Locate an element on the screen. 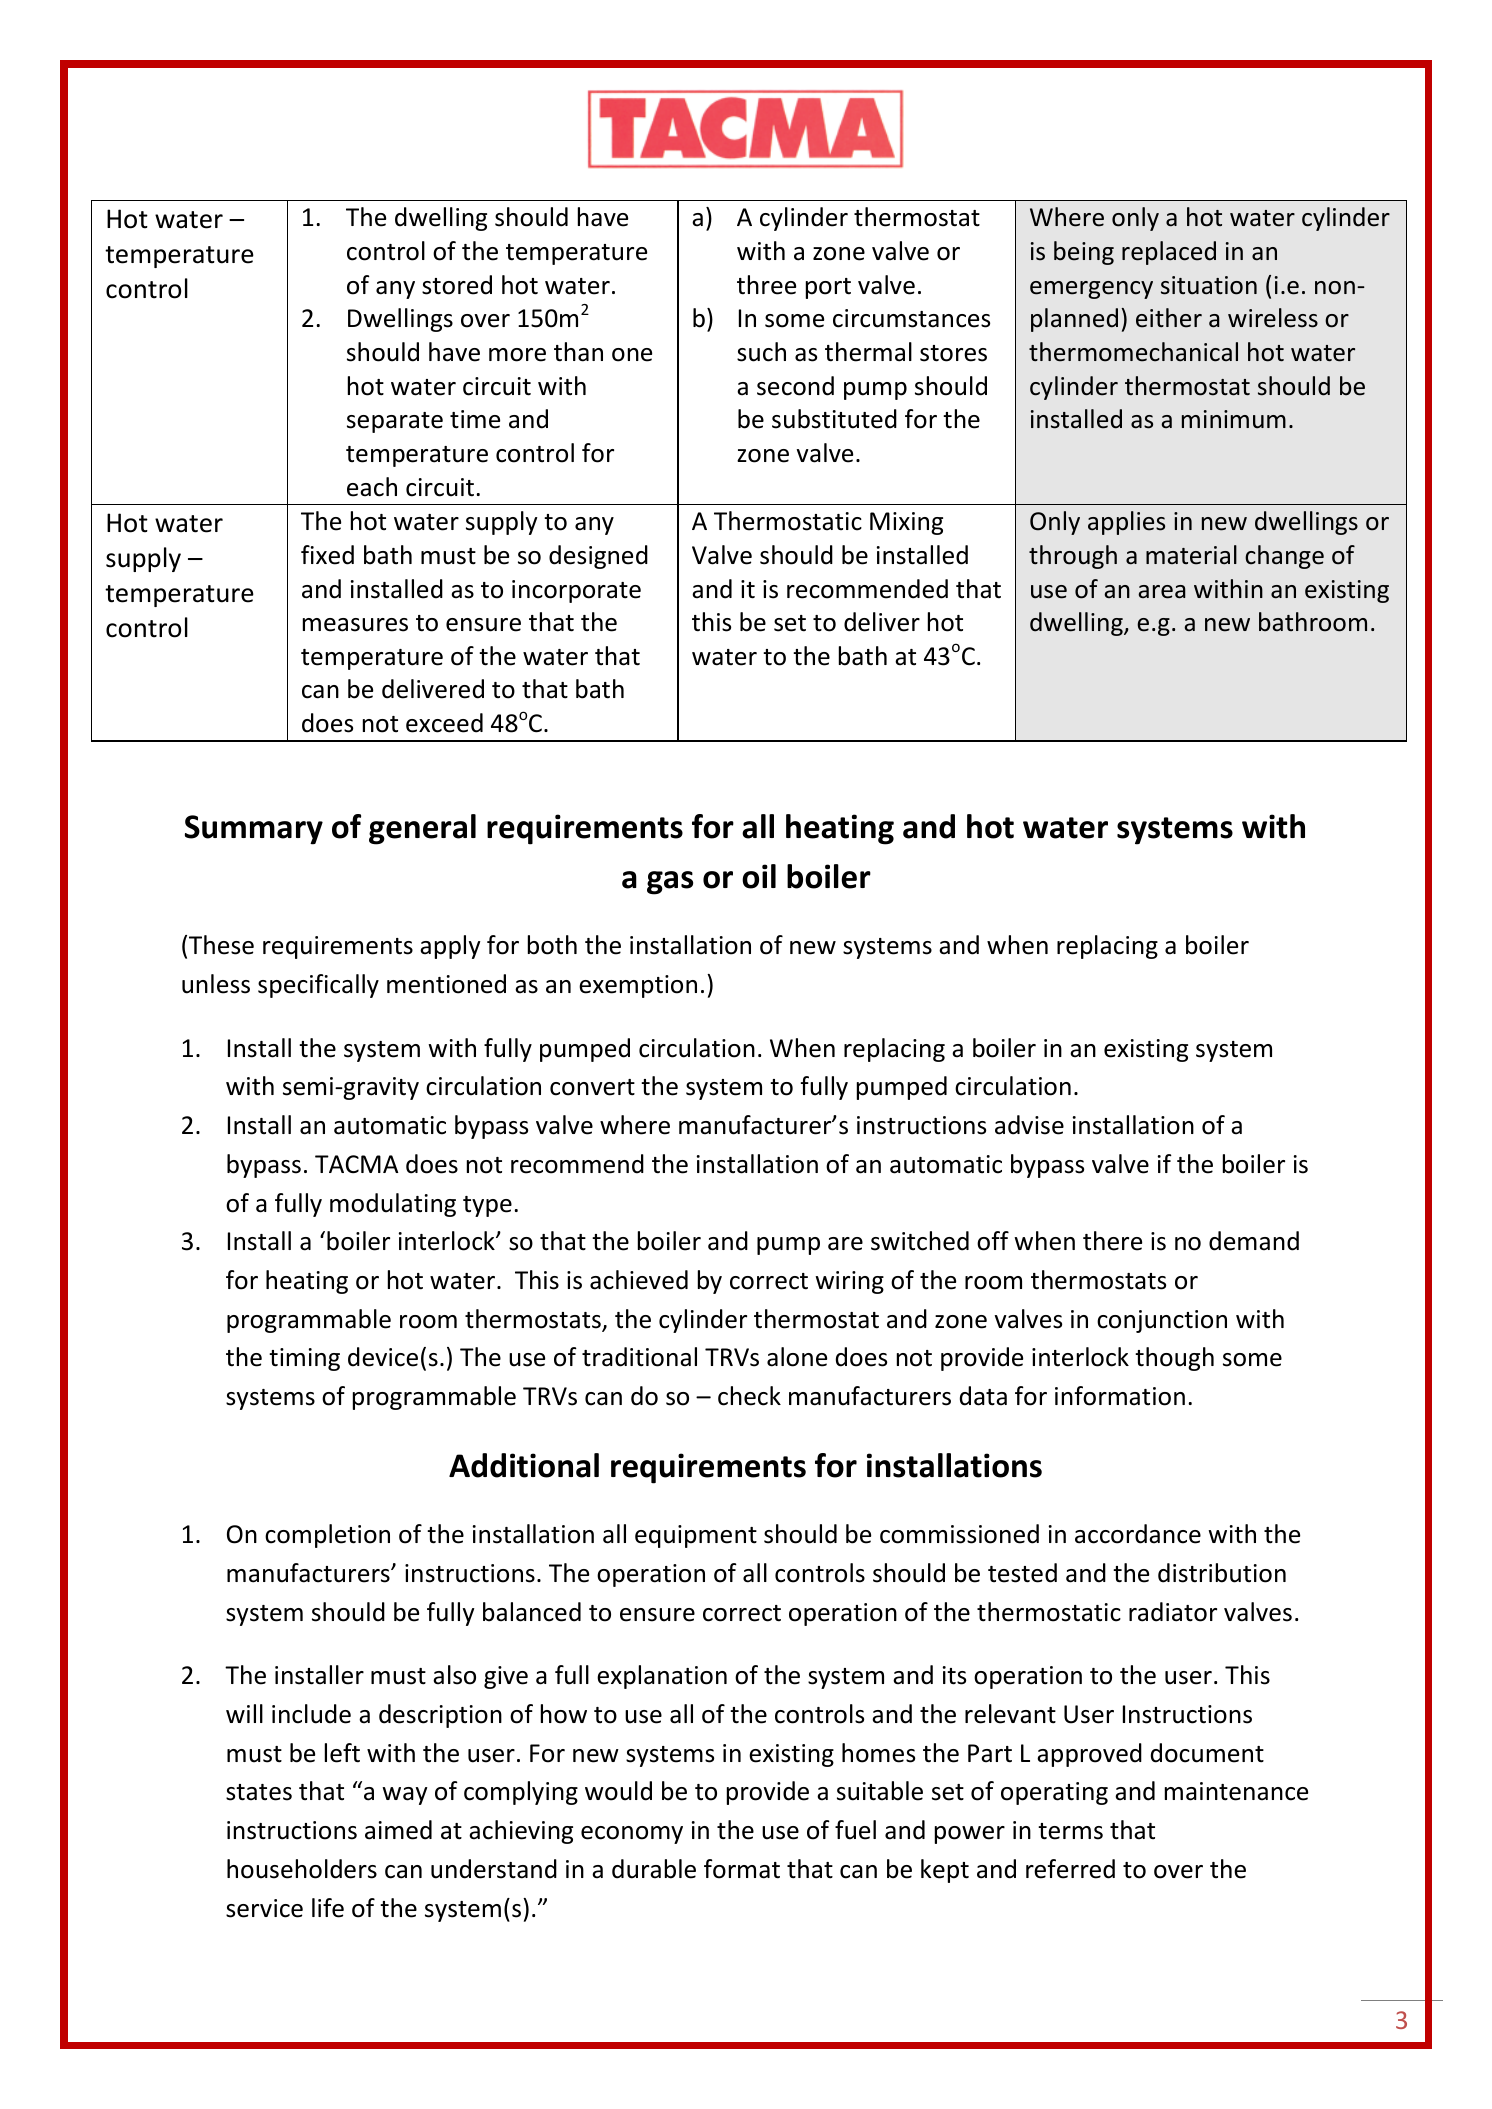  situation is located at coordinates (1209, 285).
